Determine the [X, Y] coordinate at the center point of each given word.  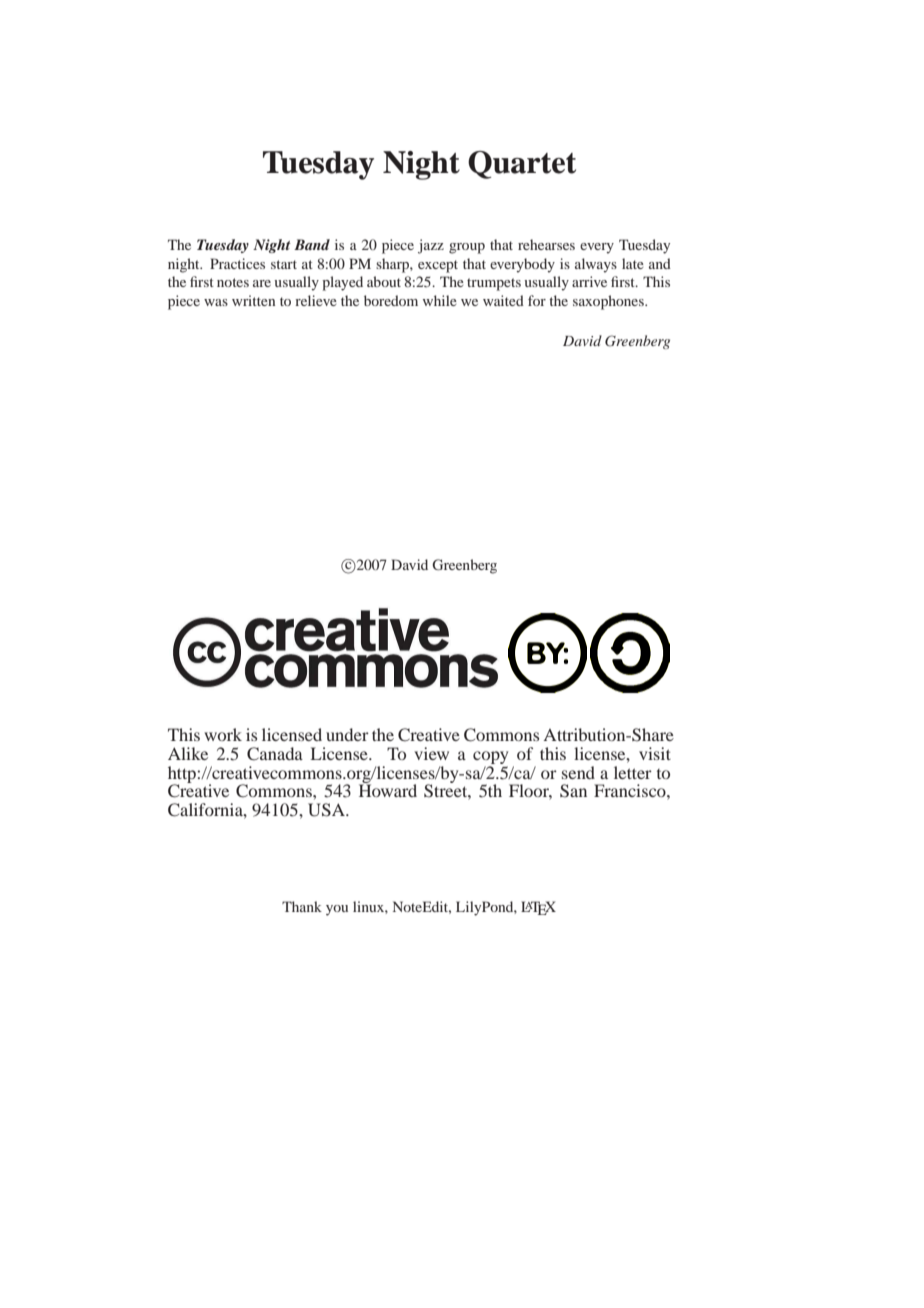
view [431, 753]
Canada [275, 754]
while [440, 300]
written [253, 300]
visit [655, 753]
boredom [391, 300]
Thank [302, 906]
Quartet [522, 165]
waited [503, 300]
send [578, 772]
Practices [237, 263]
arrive [589, 281]
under [347, 734]
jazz [431, 246]
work [223, 734]
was [216, 302]
